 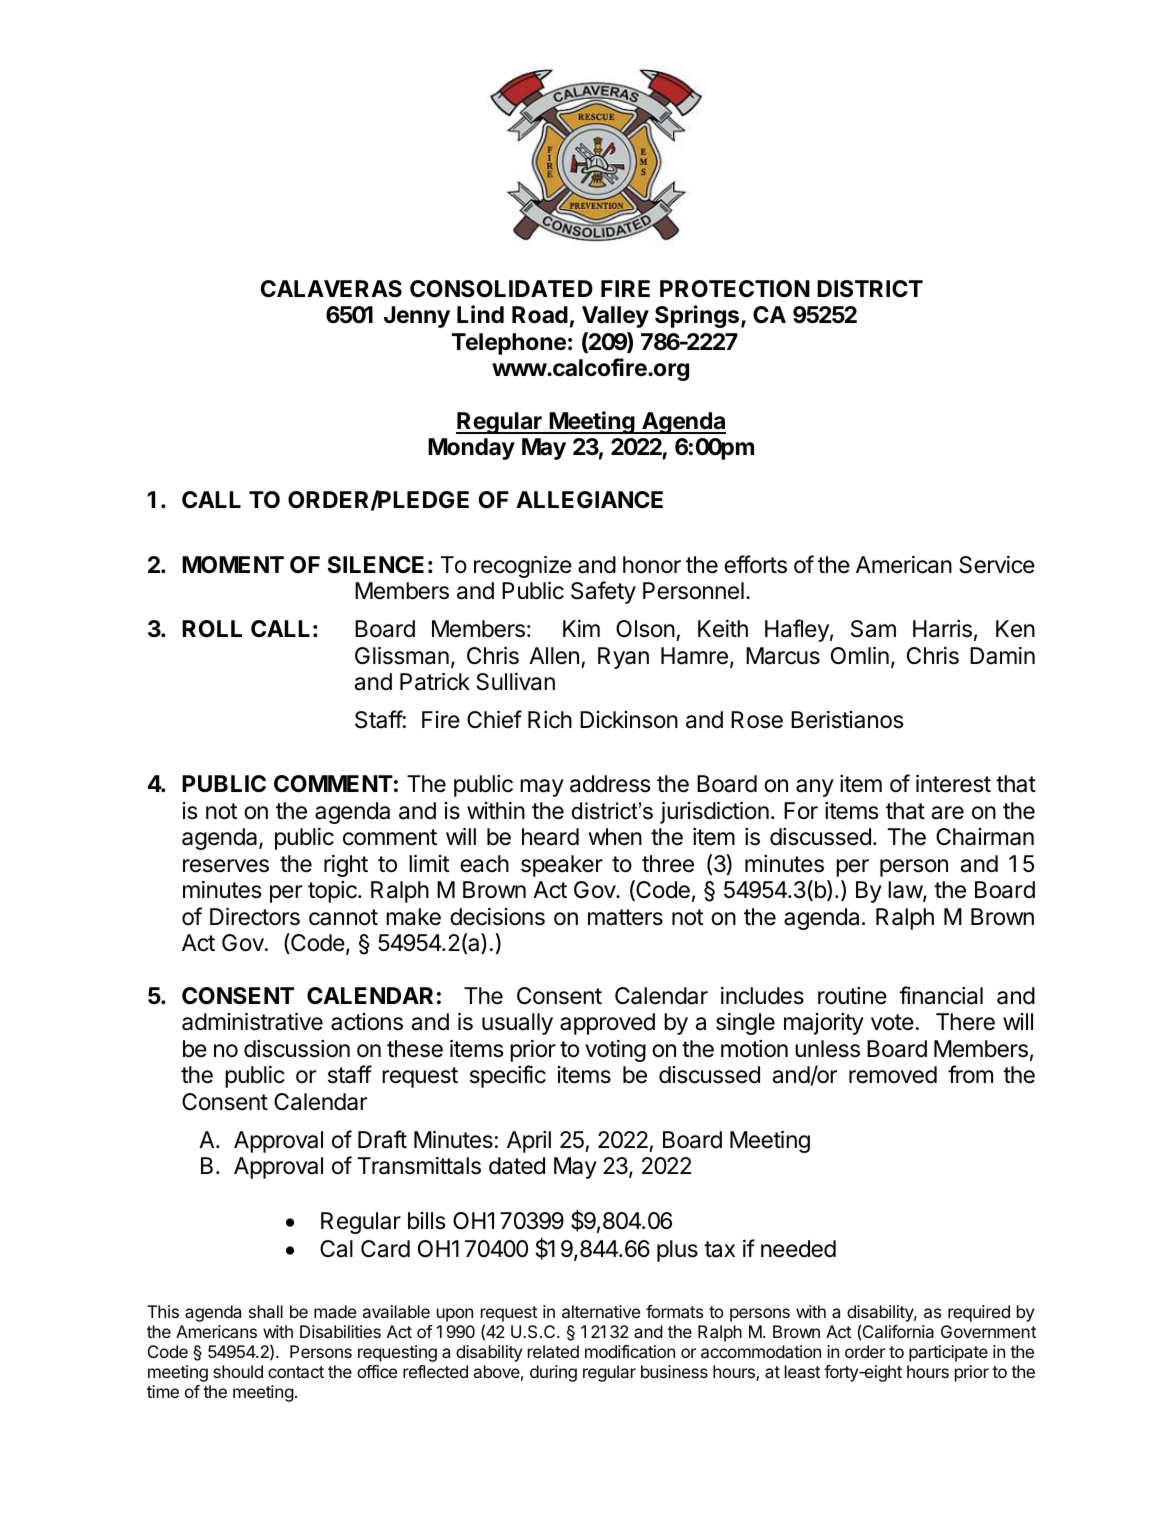 I want to click on Jenny, so click(x=417, y=317).
